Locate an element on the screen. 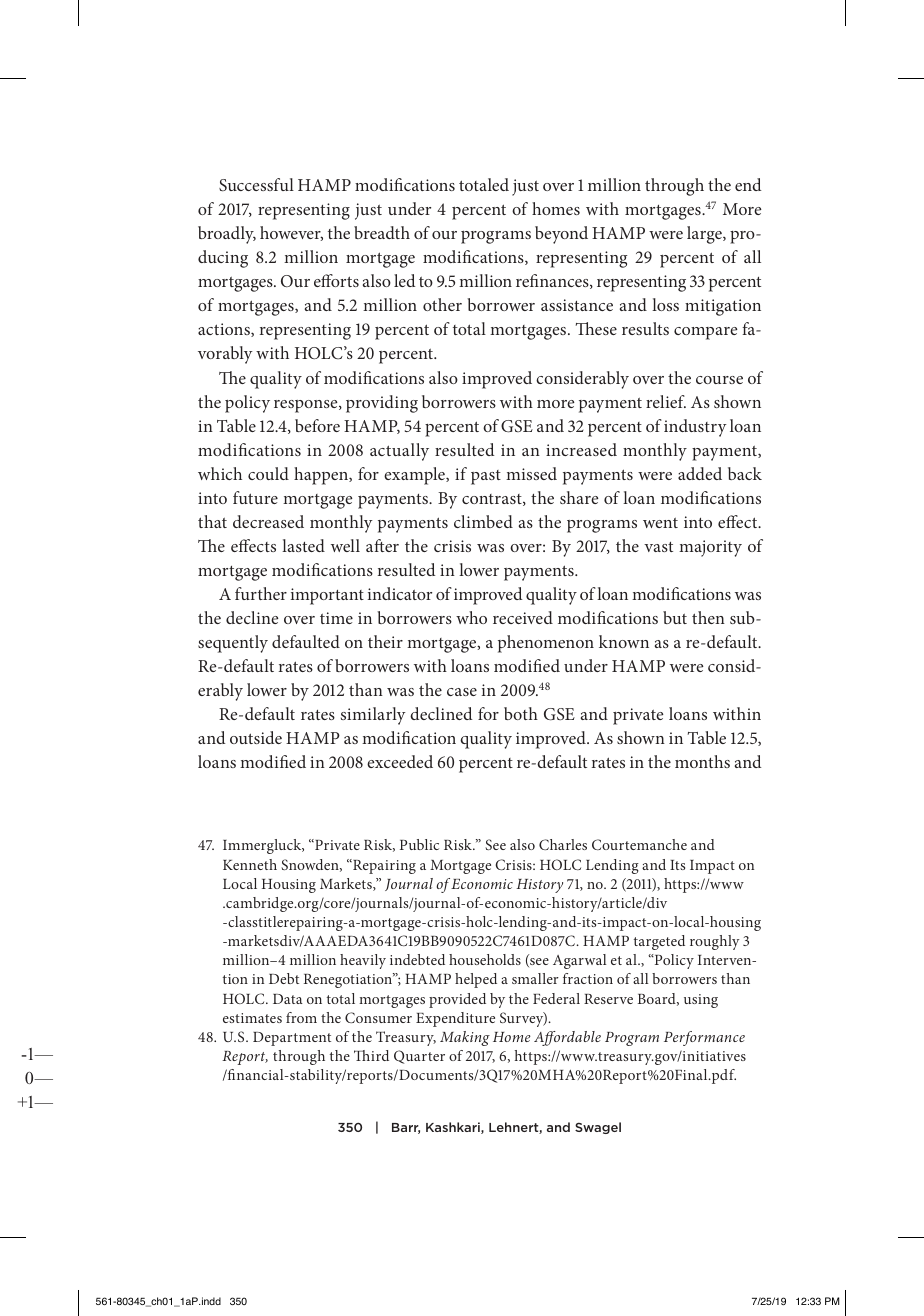 This screenshot has height=1316, width=924. beyond is located at coordinates (561, 235).
